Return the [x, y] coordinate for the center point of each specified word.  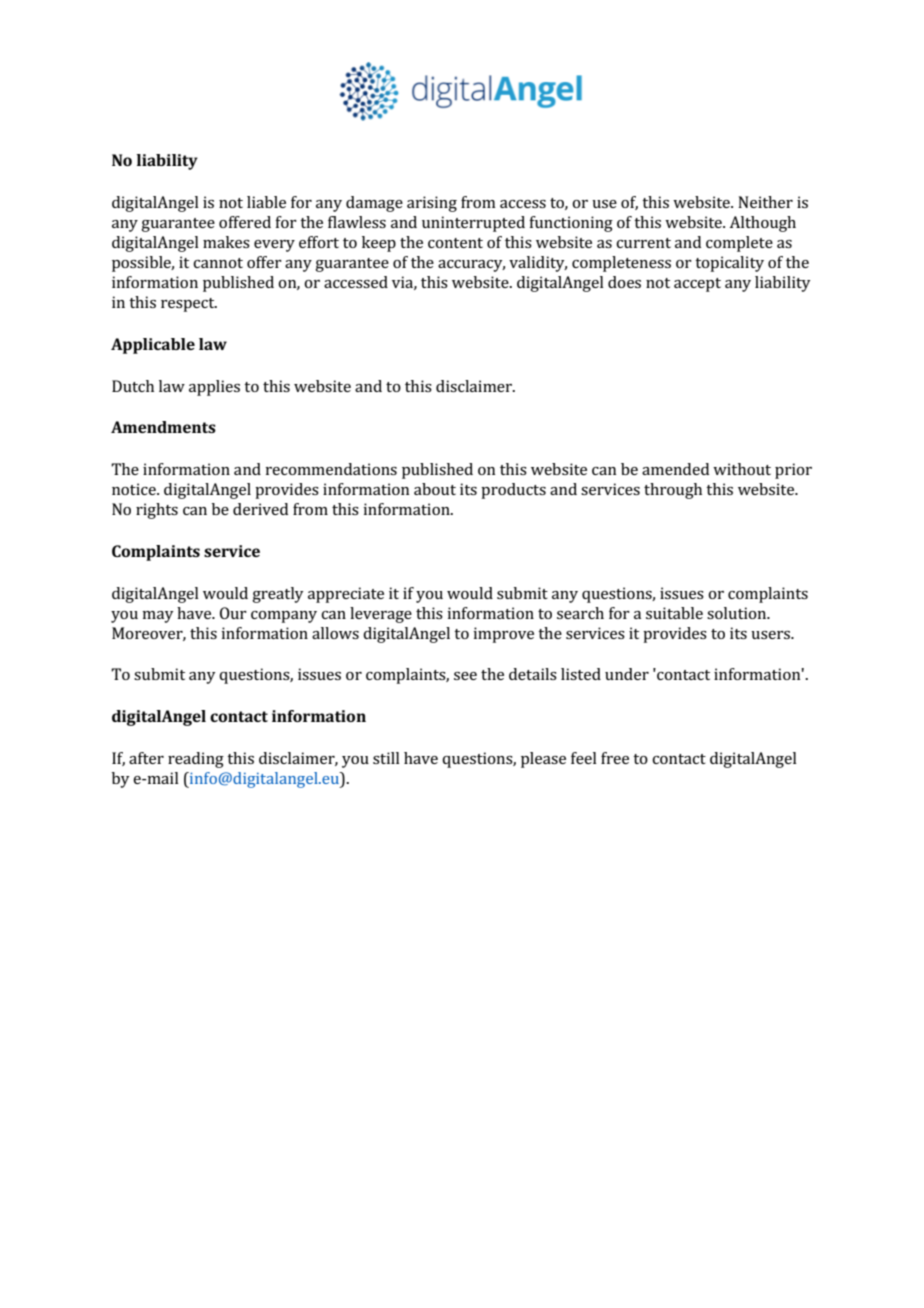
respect [189, 305]
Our [233, 613]
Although [762, 224]
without [742, 469]
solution [738, 613]
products [513, 491]
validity [538, 264]
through [673, 491]
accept [697, 285]
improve [503, 635]
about [435, 489]
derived [260, 509]
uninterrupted [473, 224]
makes [226, 242]
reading [196, 760]
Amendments [163, 427]
